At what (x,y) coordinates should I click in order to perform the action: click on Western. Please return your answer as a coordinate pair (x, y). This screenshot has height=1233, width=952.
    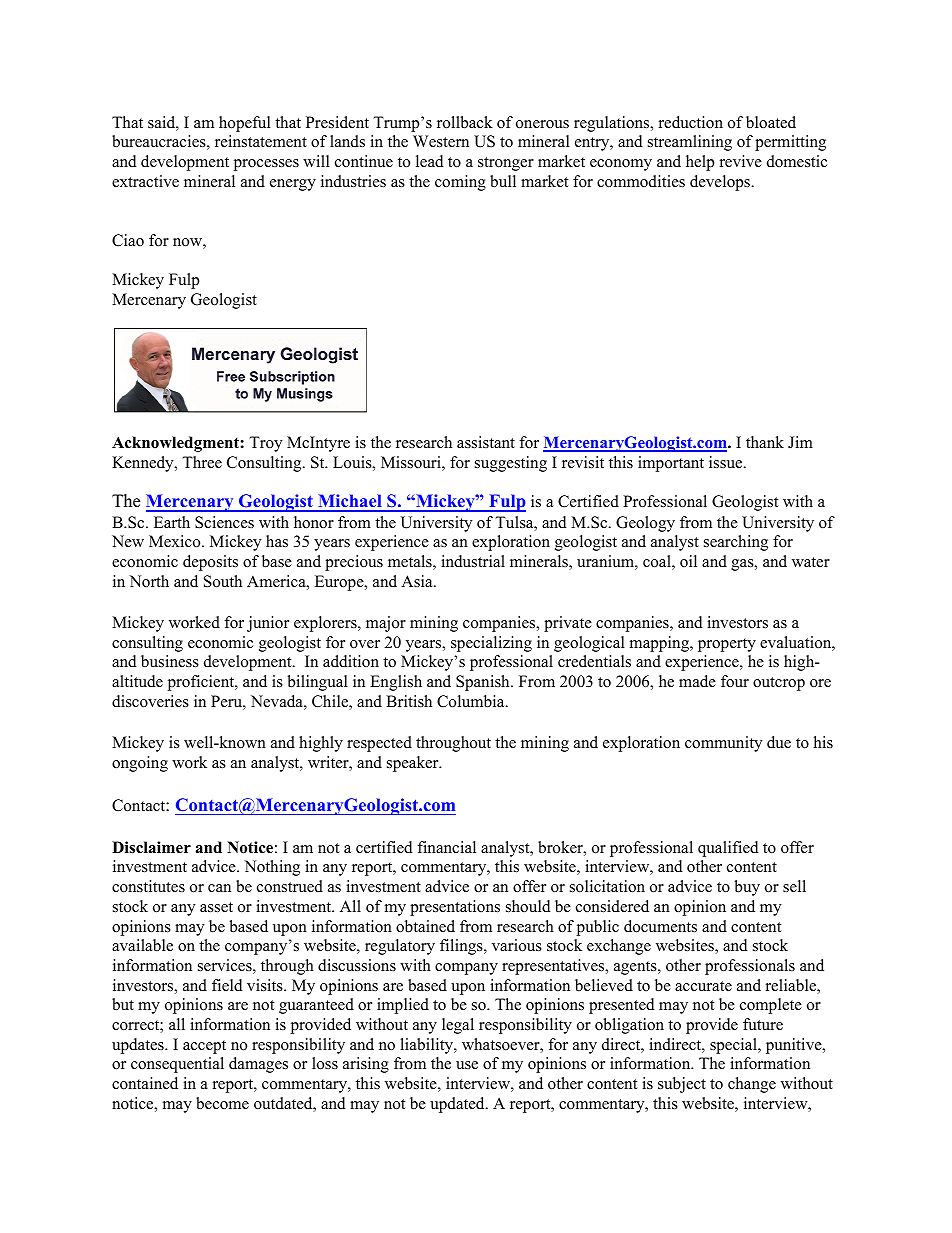
    Looking at the image, I should click on (441, 141).
